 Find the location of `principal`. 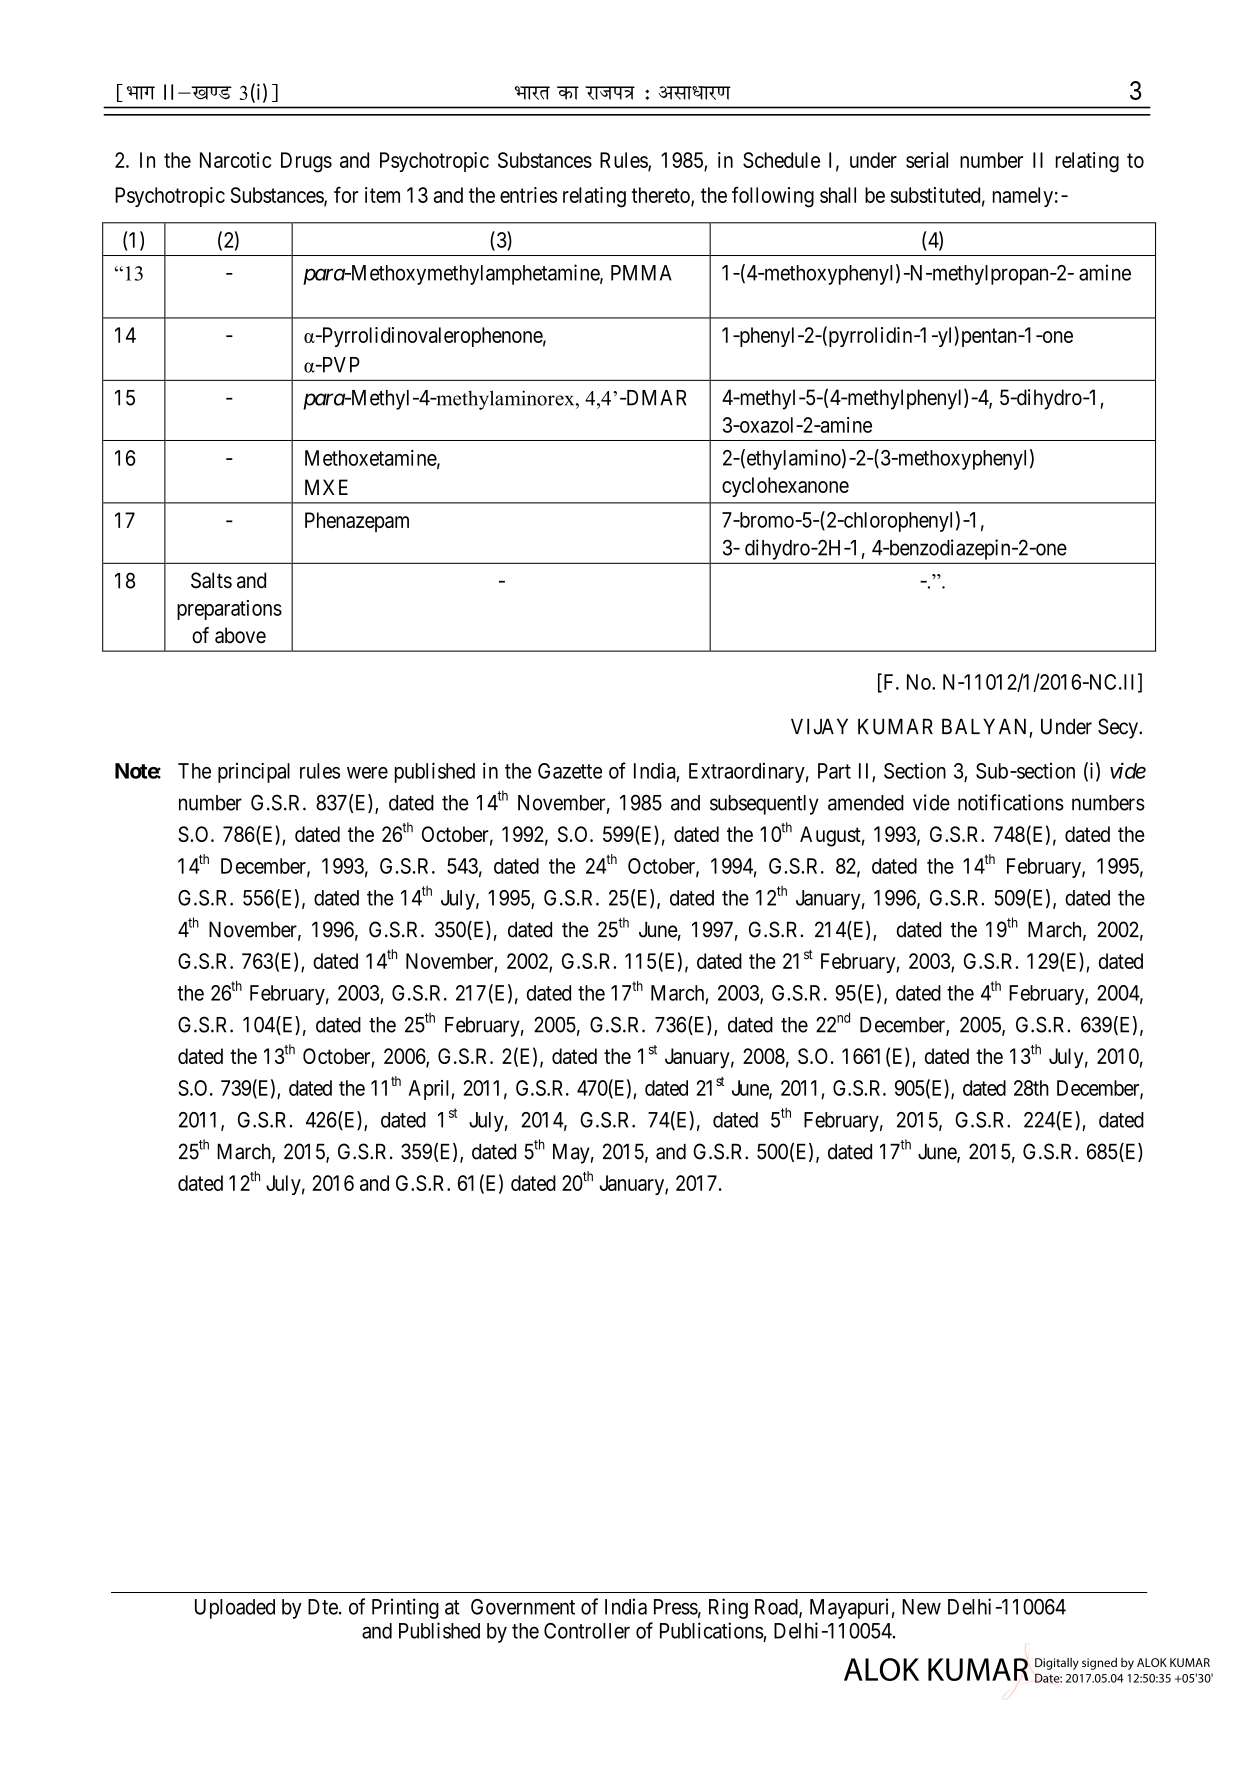

principal is located at coordinates (254, 772).
